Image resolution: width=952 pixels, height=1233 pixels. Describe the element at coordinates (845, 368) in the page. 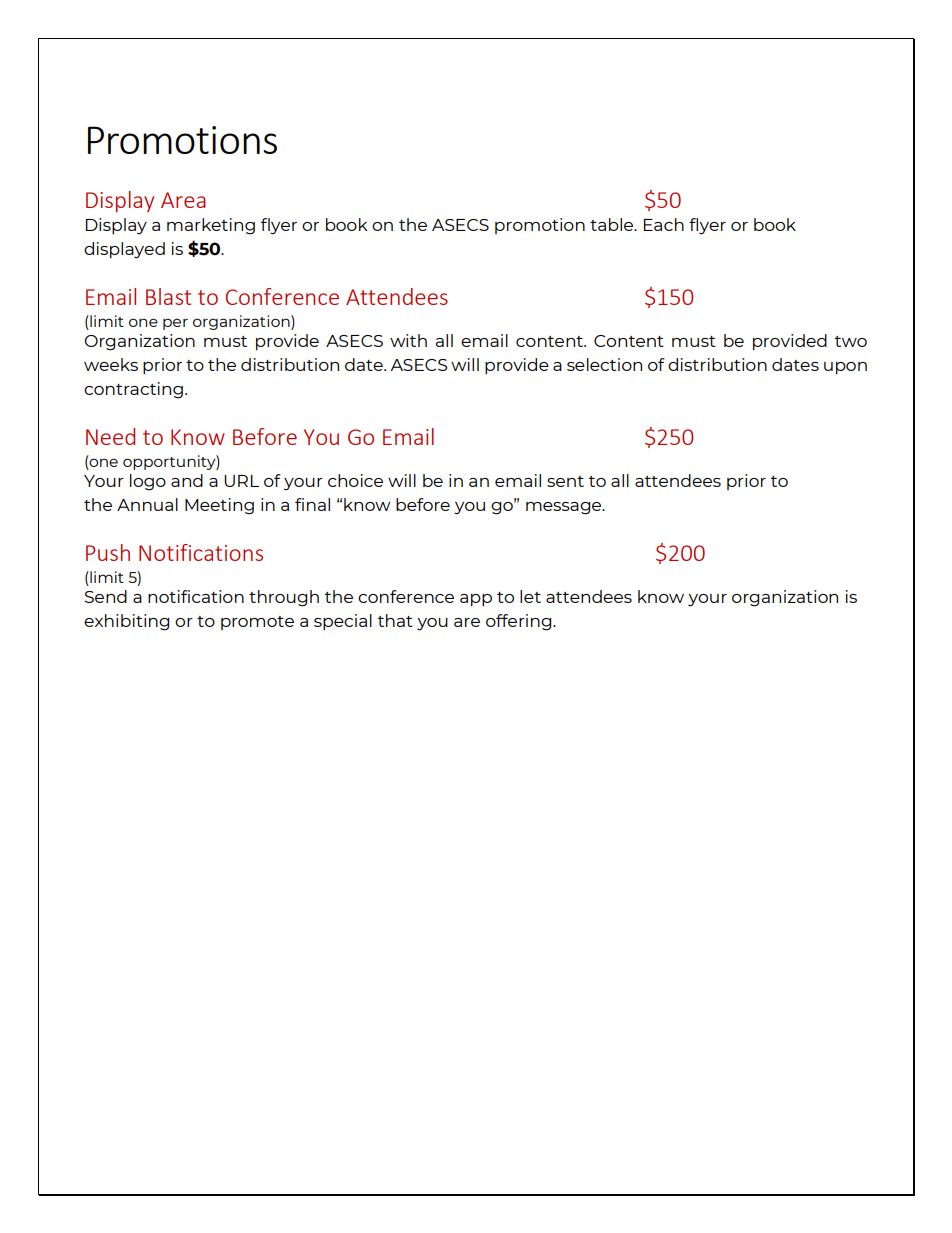

I see `upon` at that location.
